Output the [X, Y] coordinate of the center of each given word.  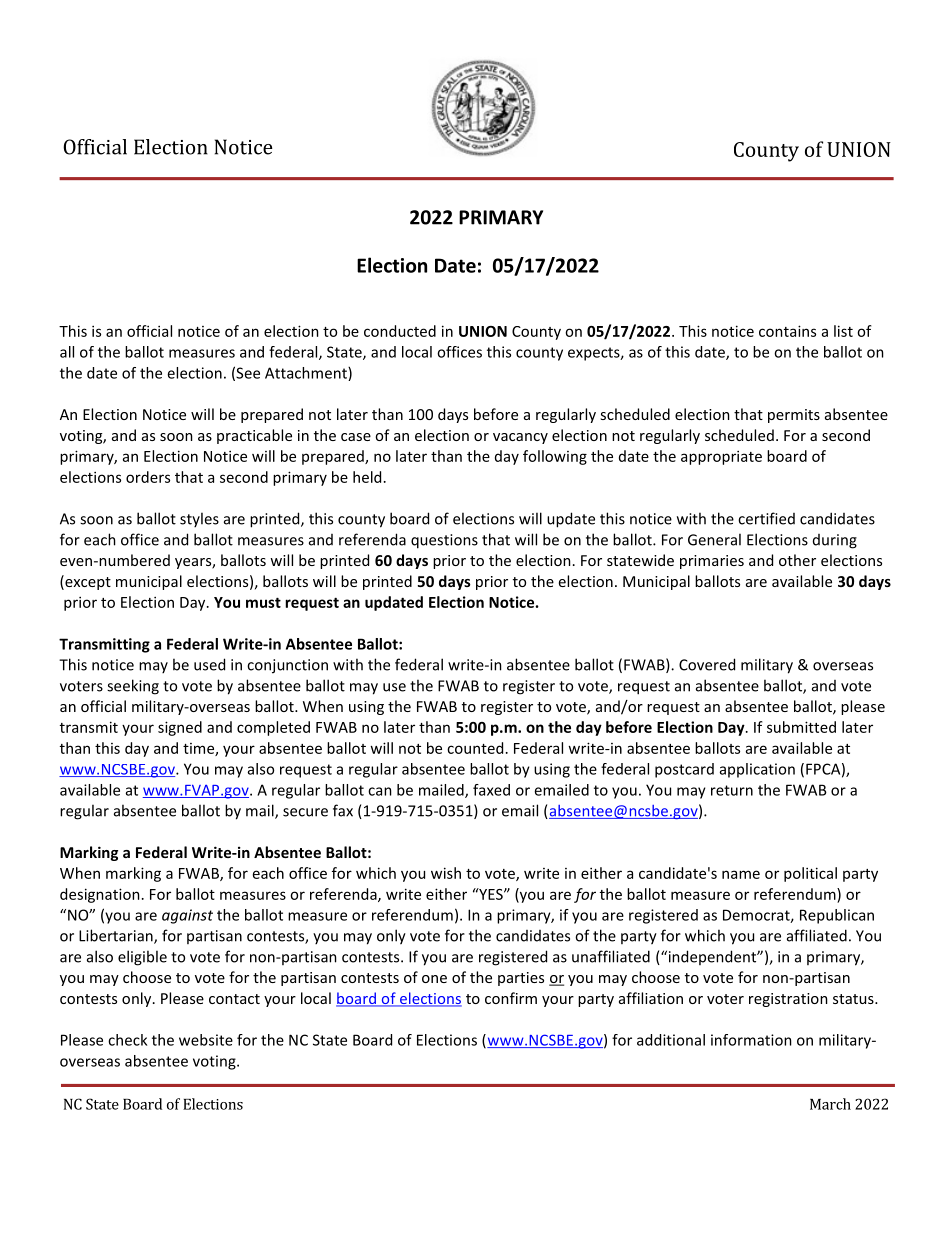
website [206, 1040]
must [263, 602]
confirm [511, 998]
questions [444, 541]
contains [787, 331]
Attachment [307, 374]
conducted [400, 331]
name [741, 874]
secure [305, 812]
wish [446, 873]
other [797, 560]
